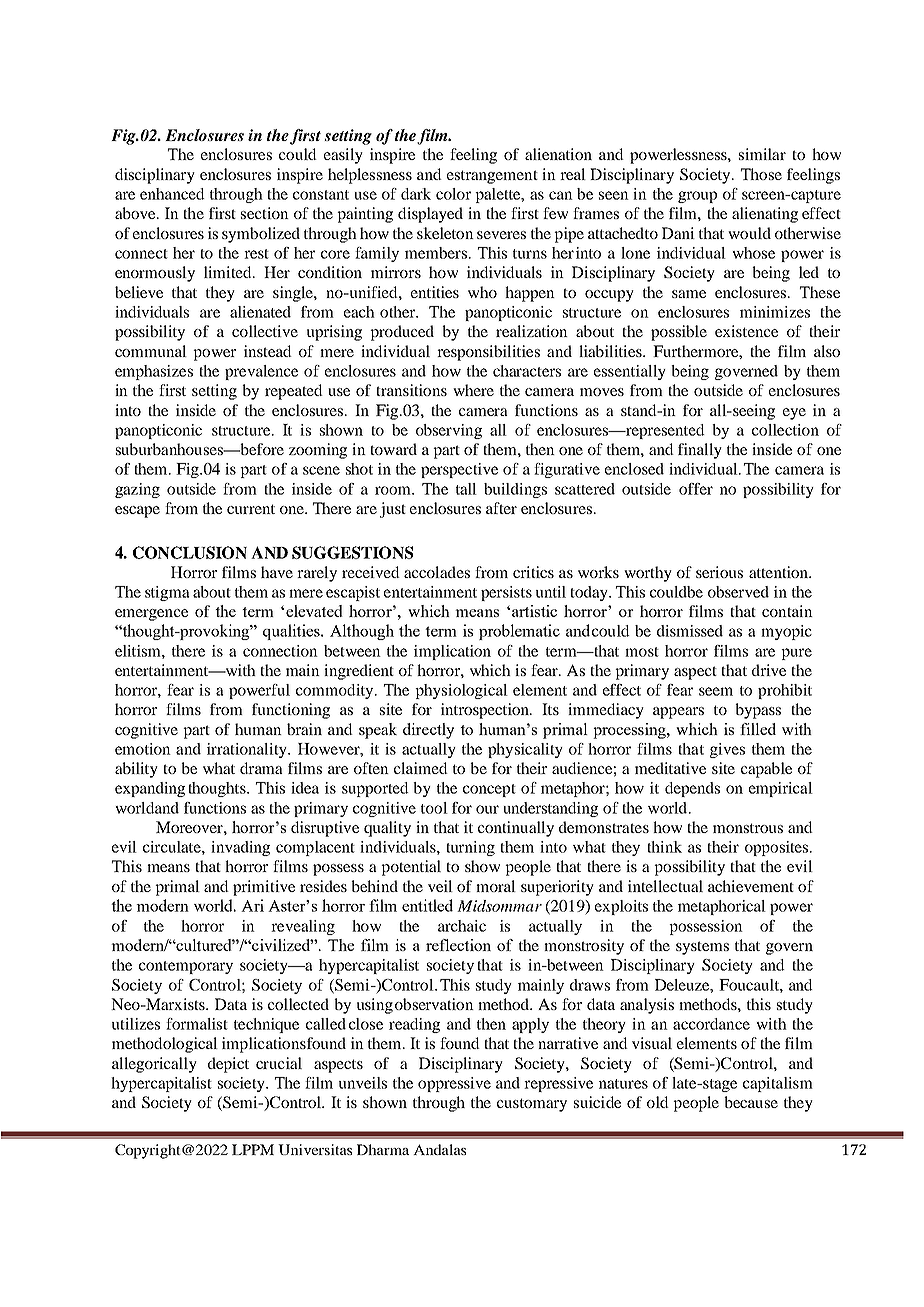  What do you see at coordinates (519, 632) in the screenshot?
I see `problematic` at bounding box center [519, 632].
